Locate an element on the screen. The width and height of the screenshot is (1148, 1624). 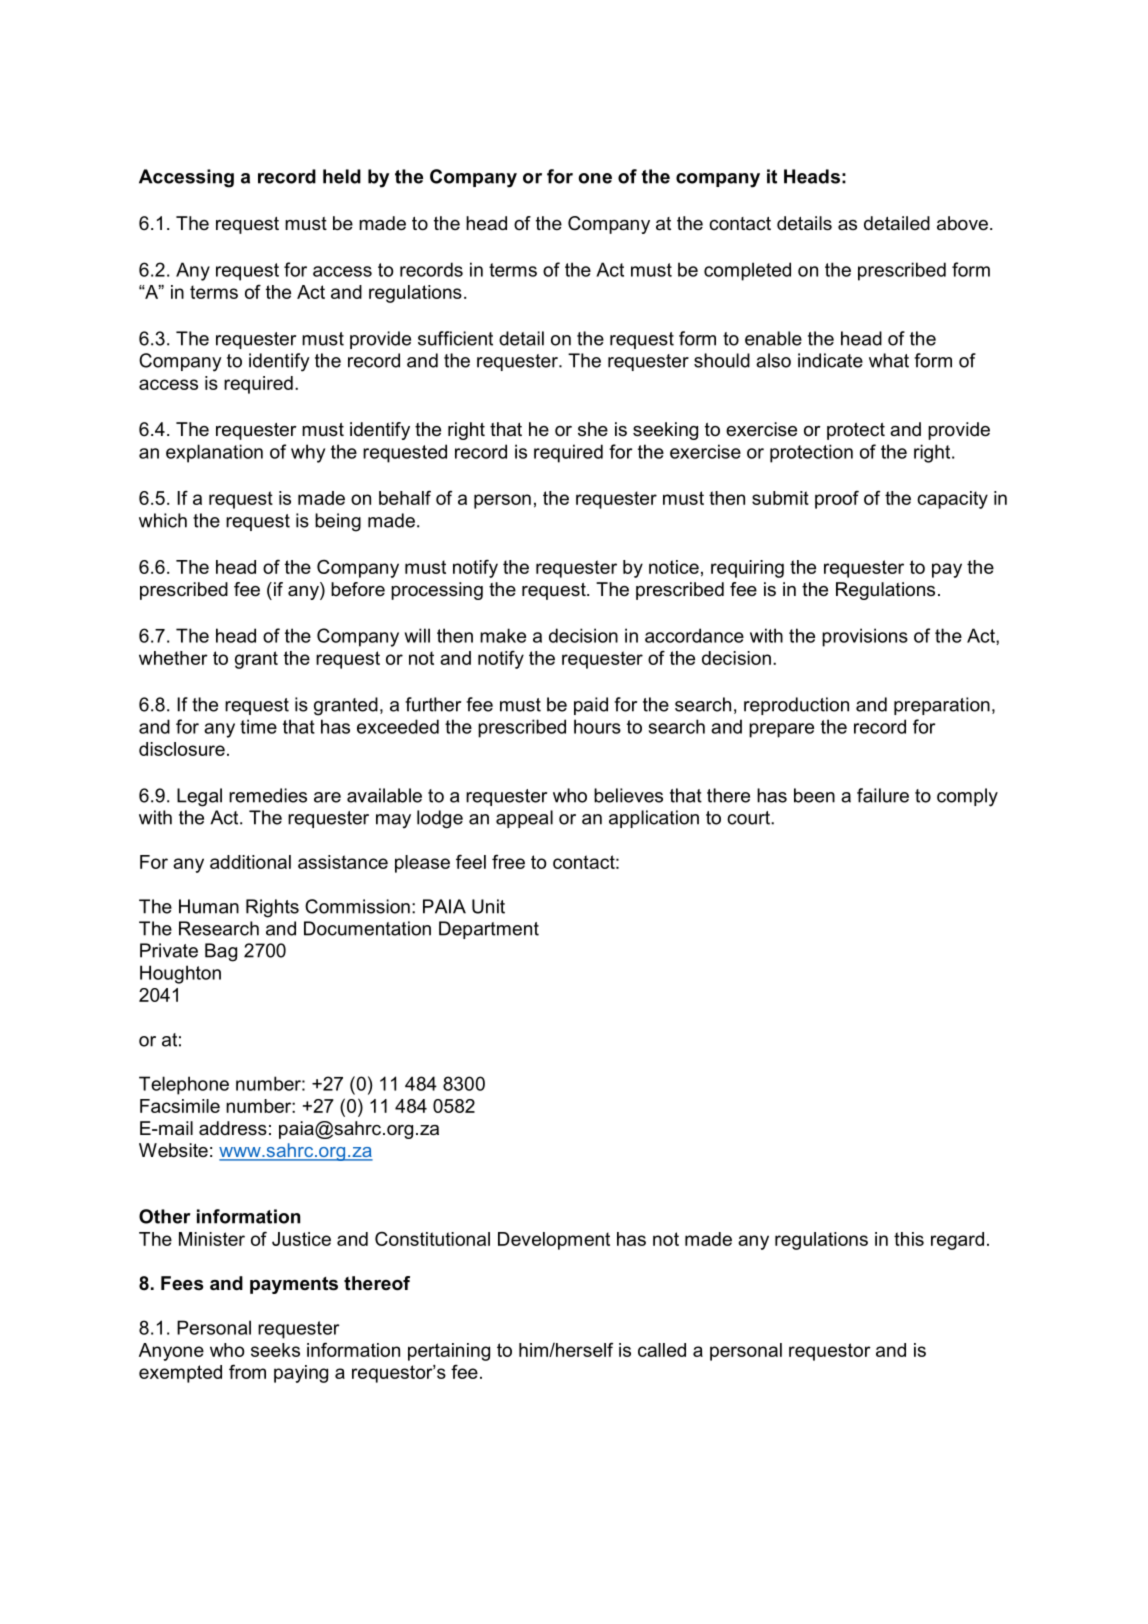
explanation is located at coordinates (214, 453).
